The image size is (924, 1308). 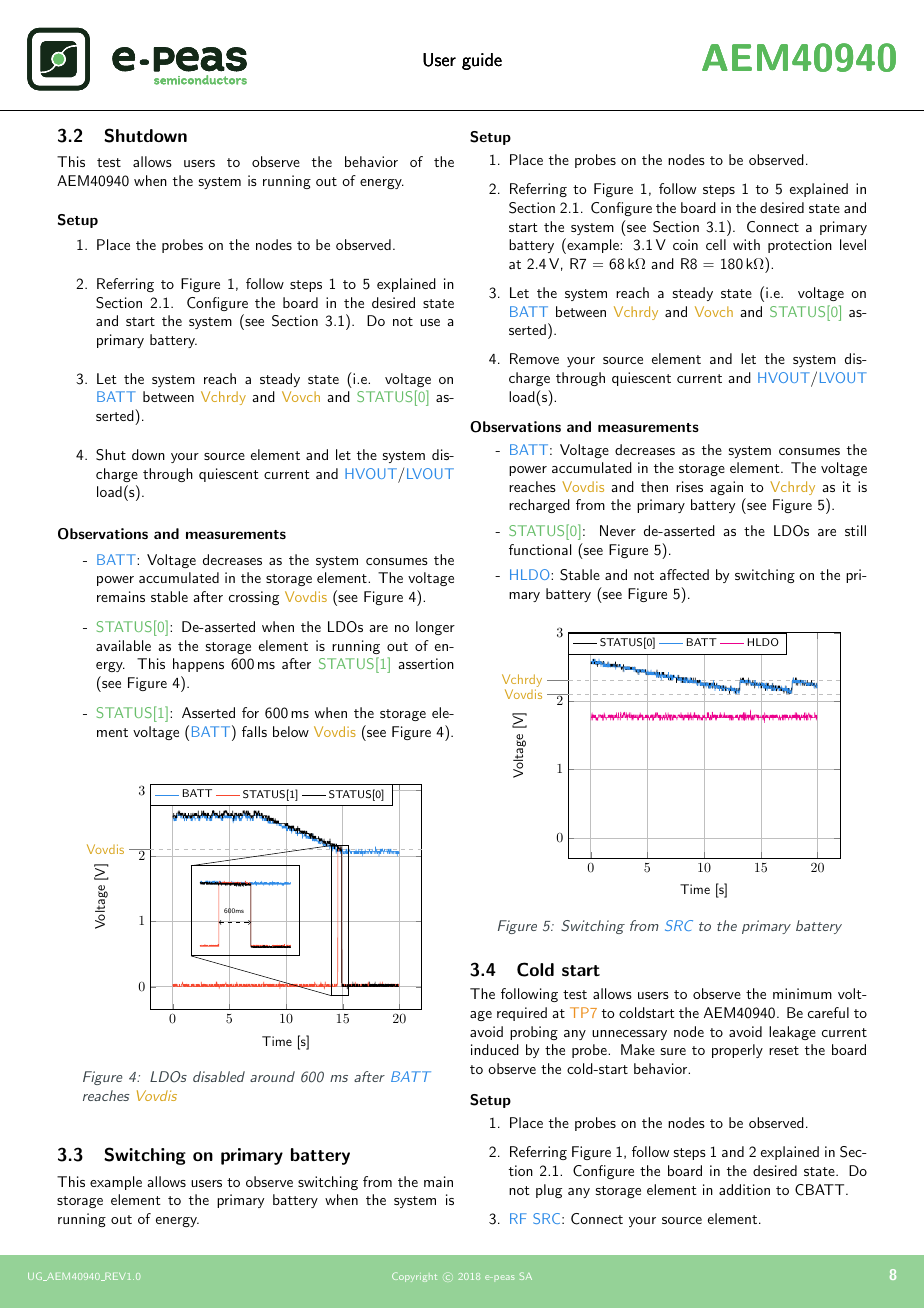 I want to click on disabled, so click(x=219, y=1076).
